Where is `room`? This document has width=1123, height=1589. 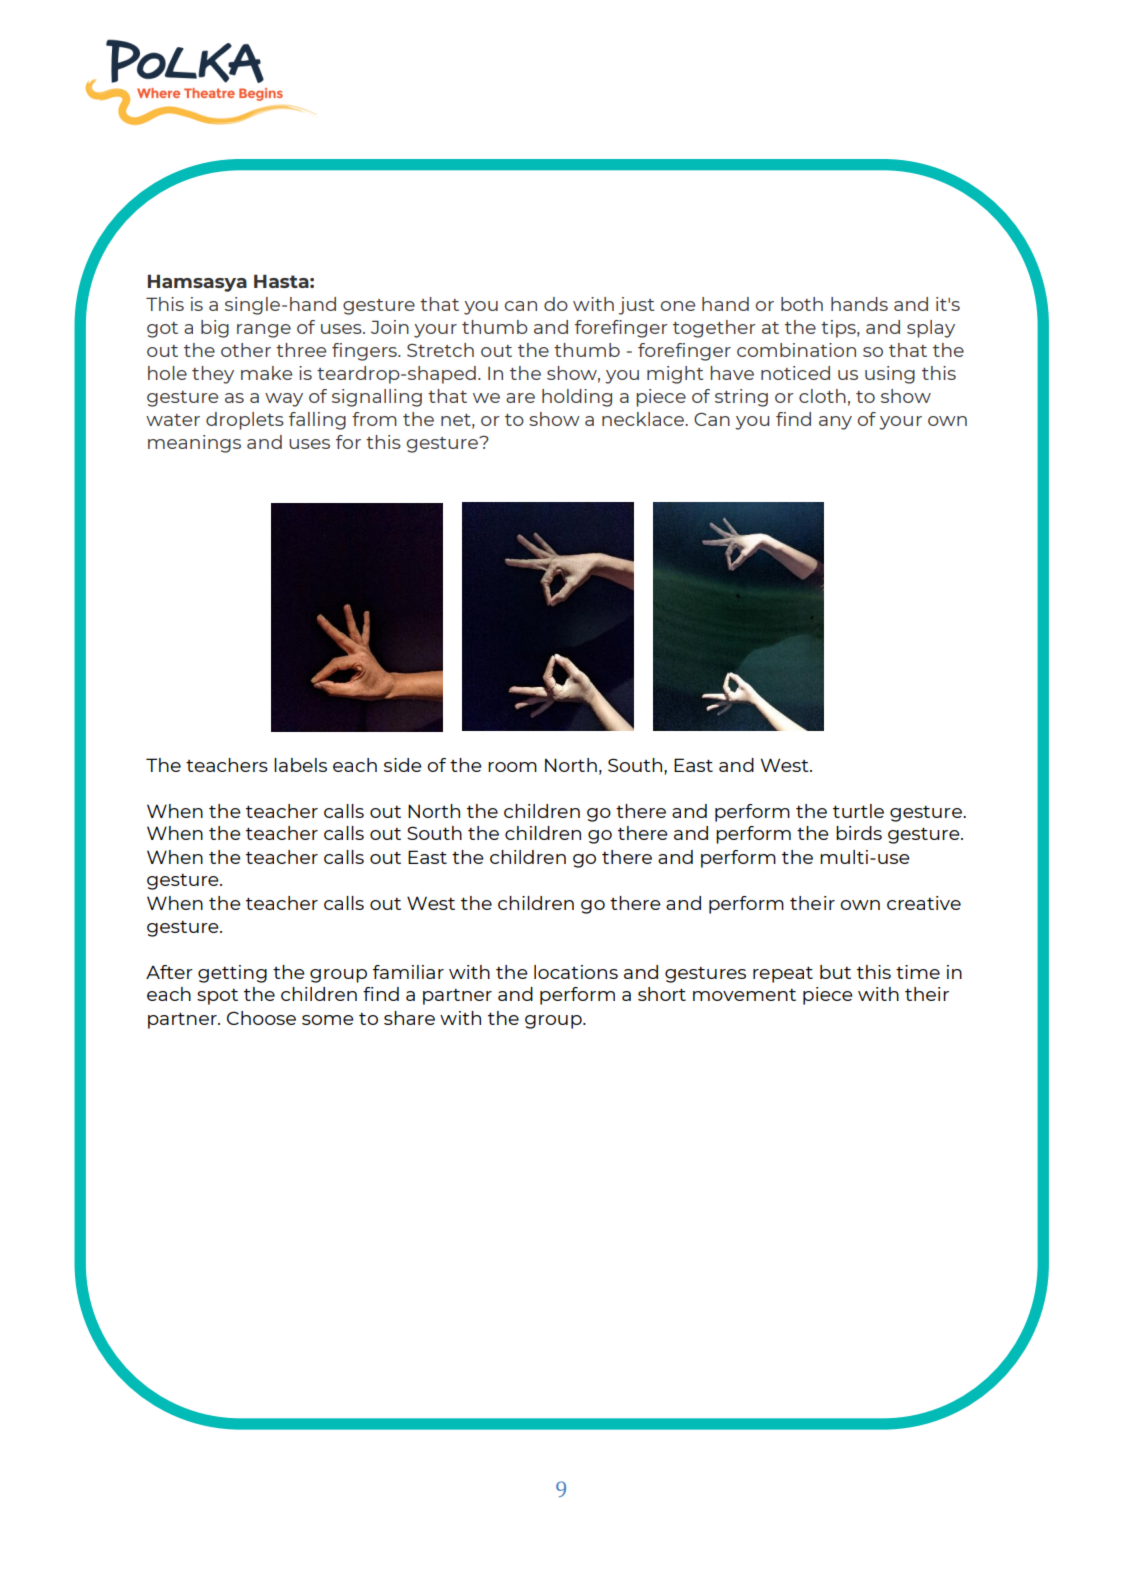
room is located at coordinates (512, 767).
